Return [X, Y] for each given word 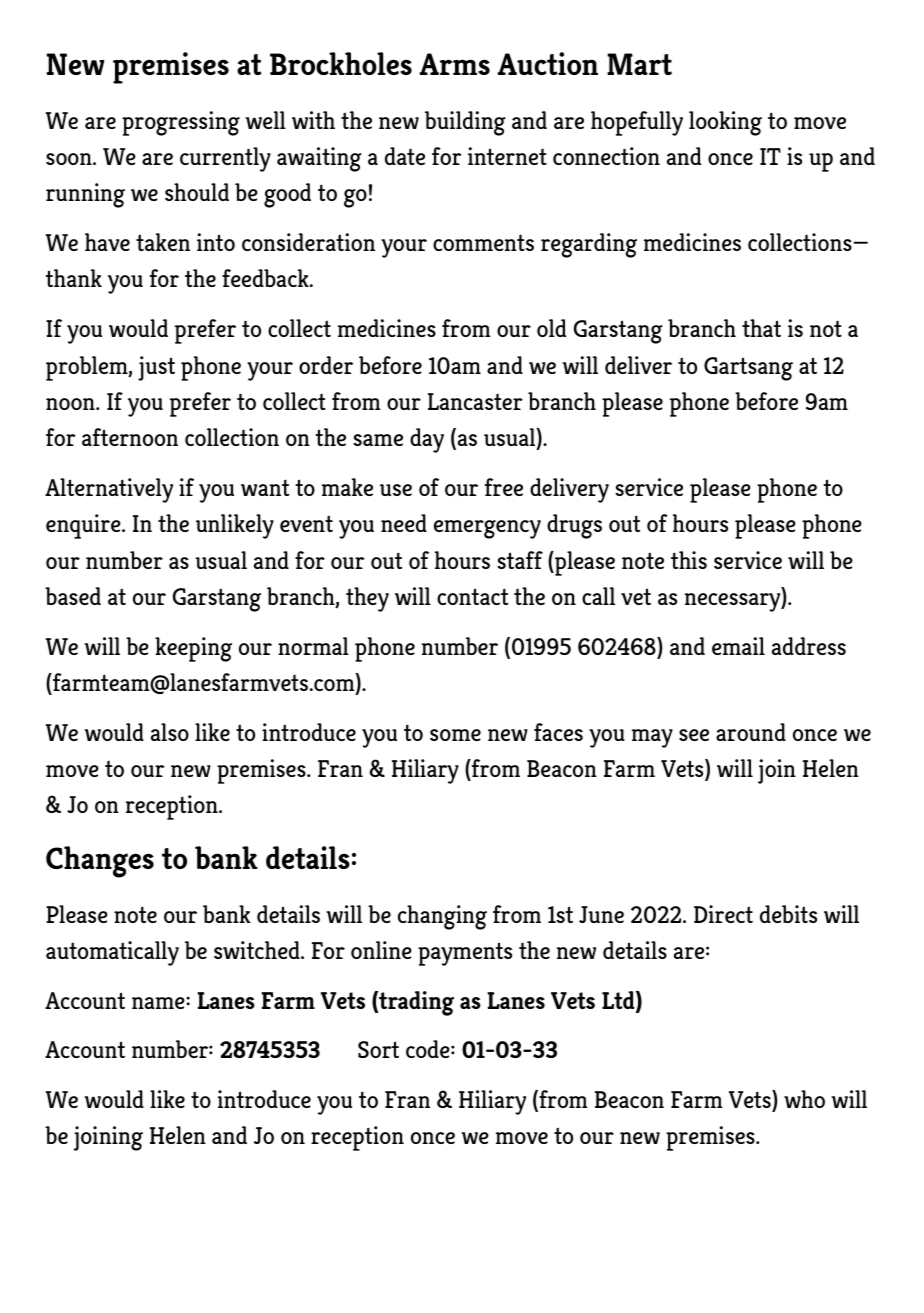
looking [725, 123]
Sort [378, 1049]
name [159, 1003]
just [156, 368]
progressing [181, 123]
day [427, 440]
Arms [454, 64]
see [694, 735]
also [170, 732]
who [804, 1099]
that [761, 328]
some [455, 735]
